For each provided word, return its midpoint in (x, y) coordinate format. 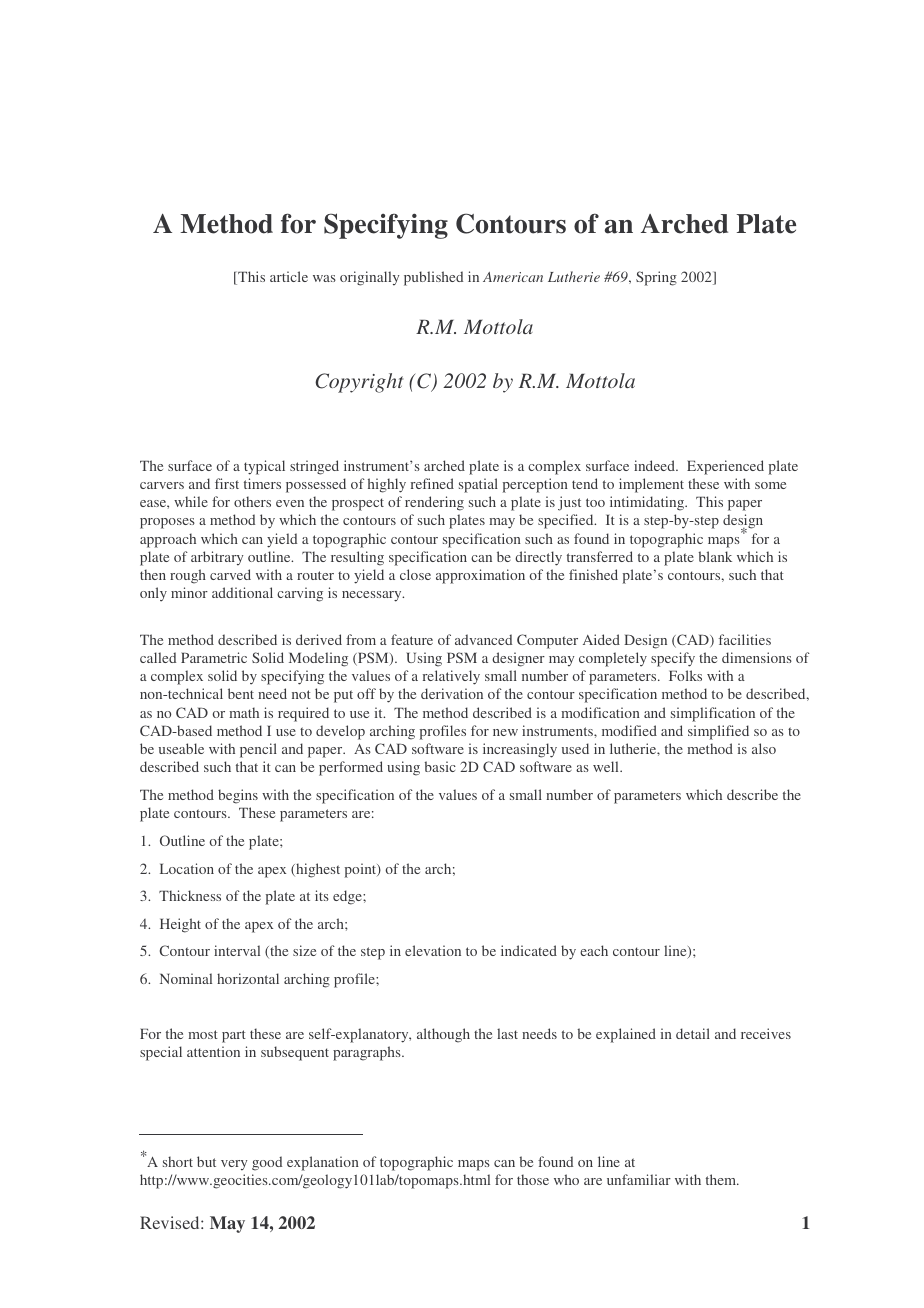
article (289, 276)
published (433, 278)
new (505, 732)
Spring (656, 278)
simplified (718, 732)
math (244, 712)
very (234, 1165)
